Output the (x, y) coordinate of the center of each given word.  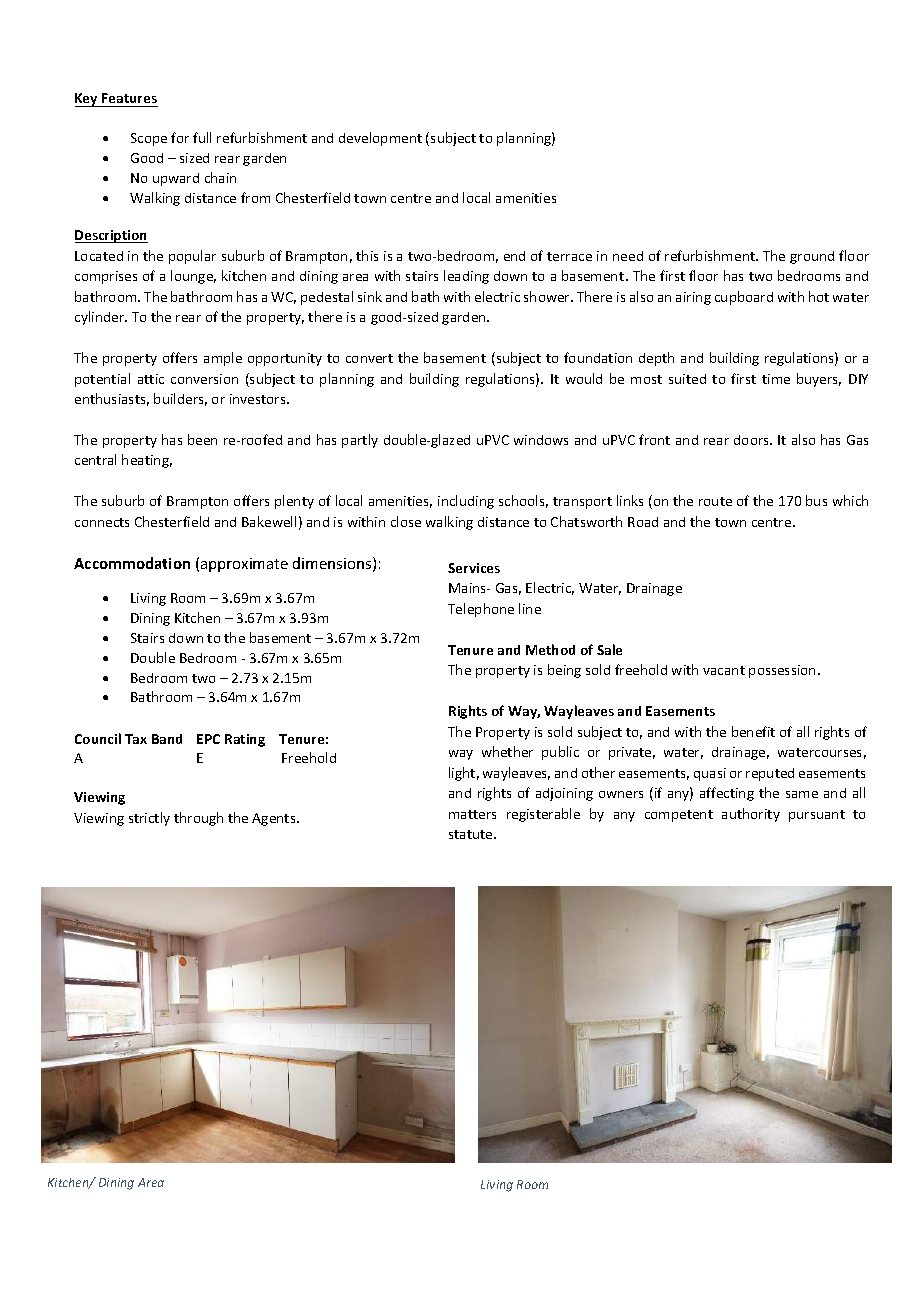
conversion (204, 379)
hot (819, 296)
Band (167, 739)
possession (782, 671)
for (180, 137)
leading (466, 277)
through (198, 819)
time (776, 379)
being (564, 671)
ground (812, 257)
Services (474, 568)
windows (541, 440)
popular (192, 257)
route (715, 501)
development (380, 139)
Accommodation (132, 563)
